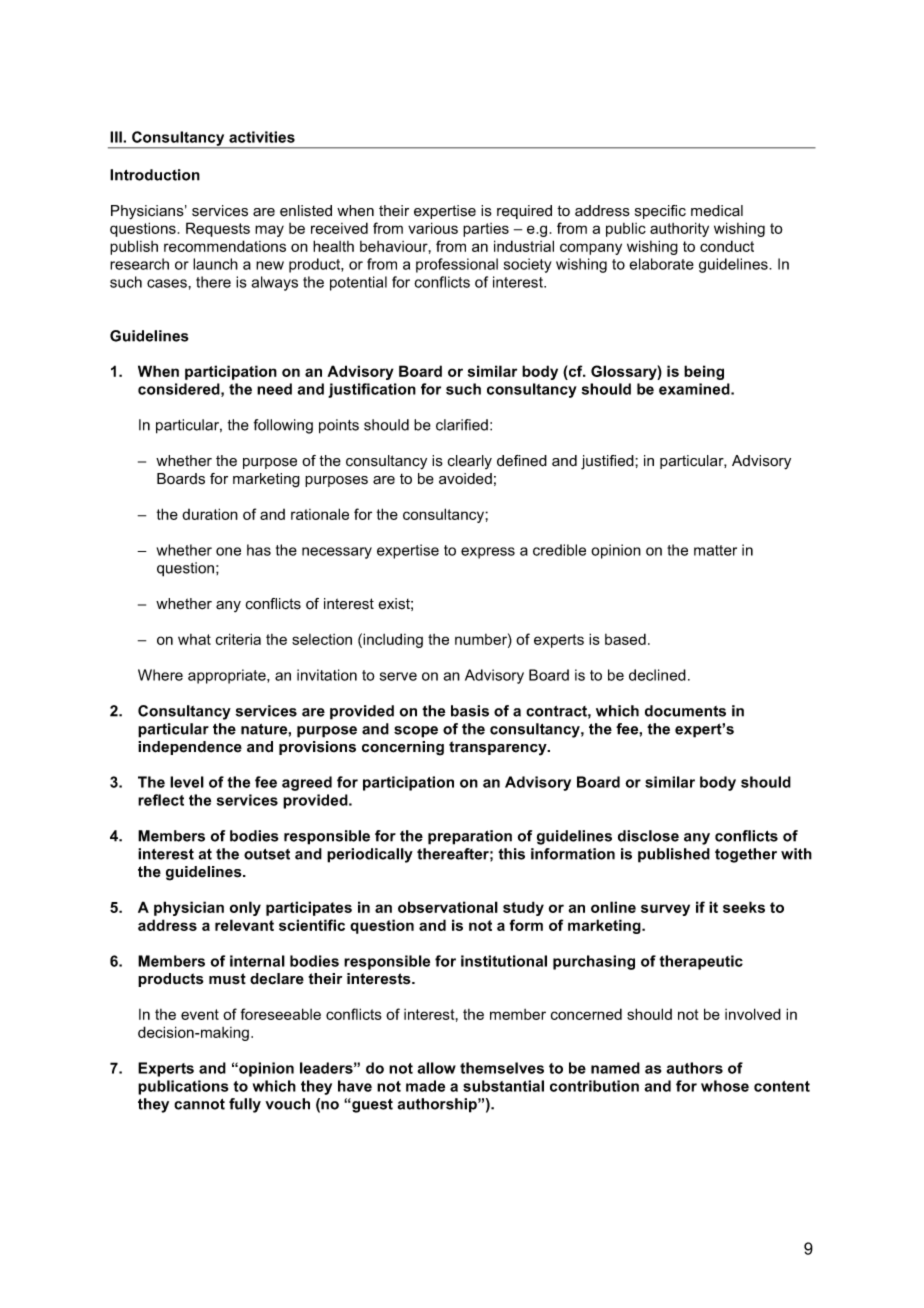 This page has width=924, height=1308. What do you see at coordinates (725, 1086) in the page?
I see `whose` at bounding box center [725, 1086].
